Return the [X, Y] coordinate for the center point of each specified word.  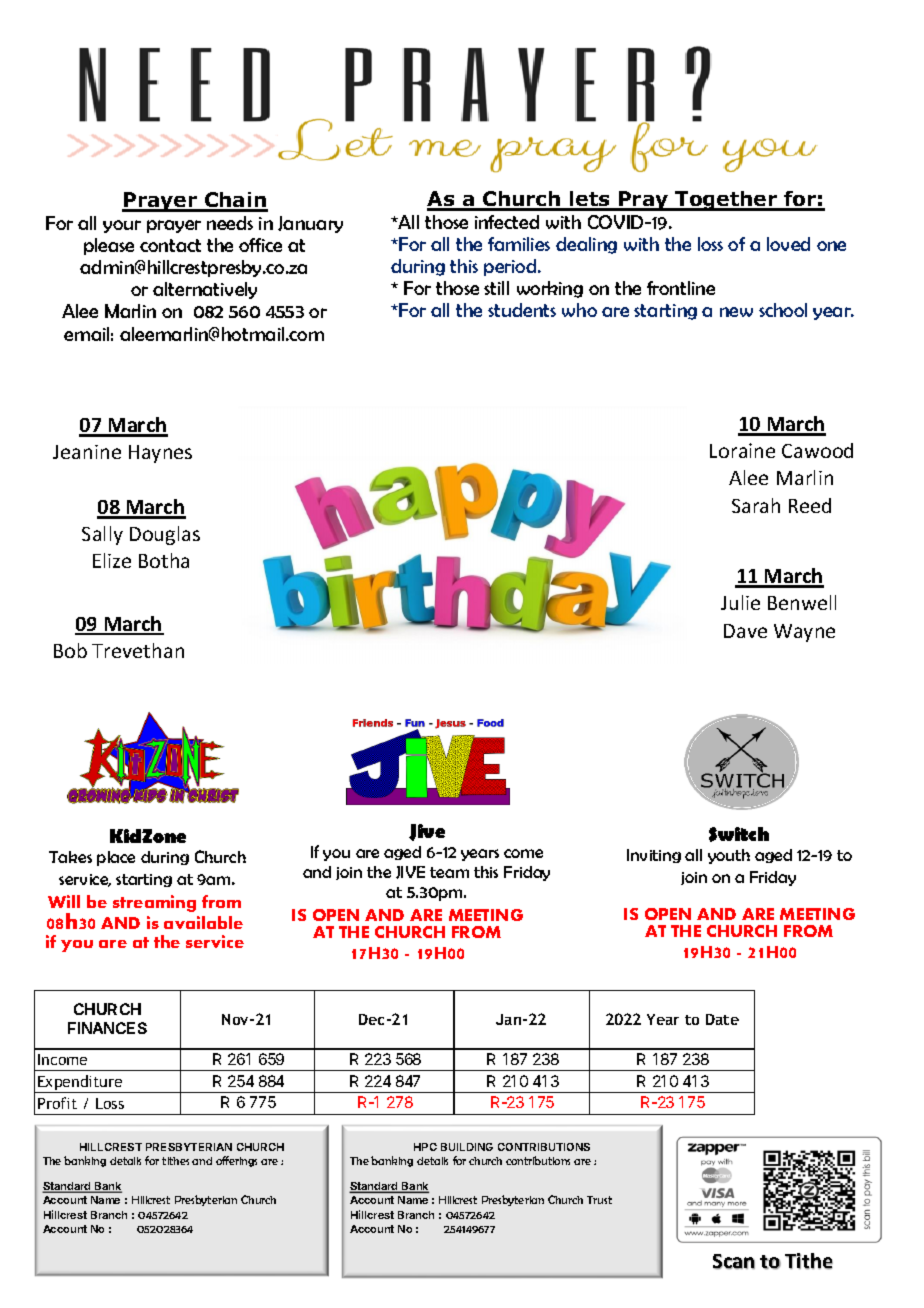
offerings [236, 1161]
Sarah [756, 505]
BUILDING [467, 1147]
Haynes [160, 454]
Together [726, 201]
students [522, 310]
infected [507, 222]
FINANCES [107, 1028]
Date [722, 1019]
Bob [70, 650]
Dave [745, 631]
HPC [425, 1147]
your [122, 226]
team [449, 872]
